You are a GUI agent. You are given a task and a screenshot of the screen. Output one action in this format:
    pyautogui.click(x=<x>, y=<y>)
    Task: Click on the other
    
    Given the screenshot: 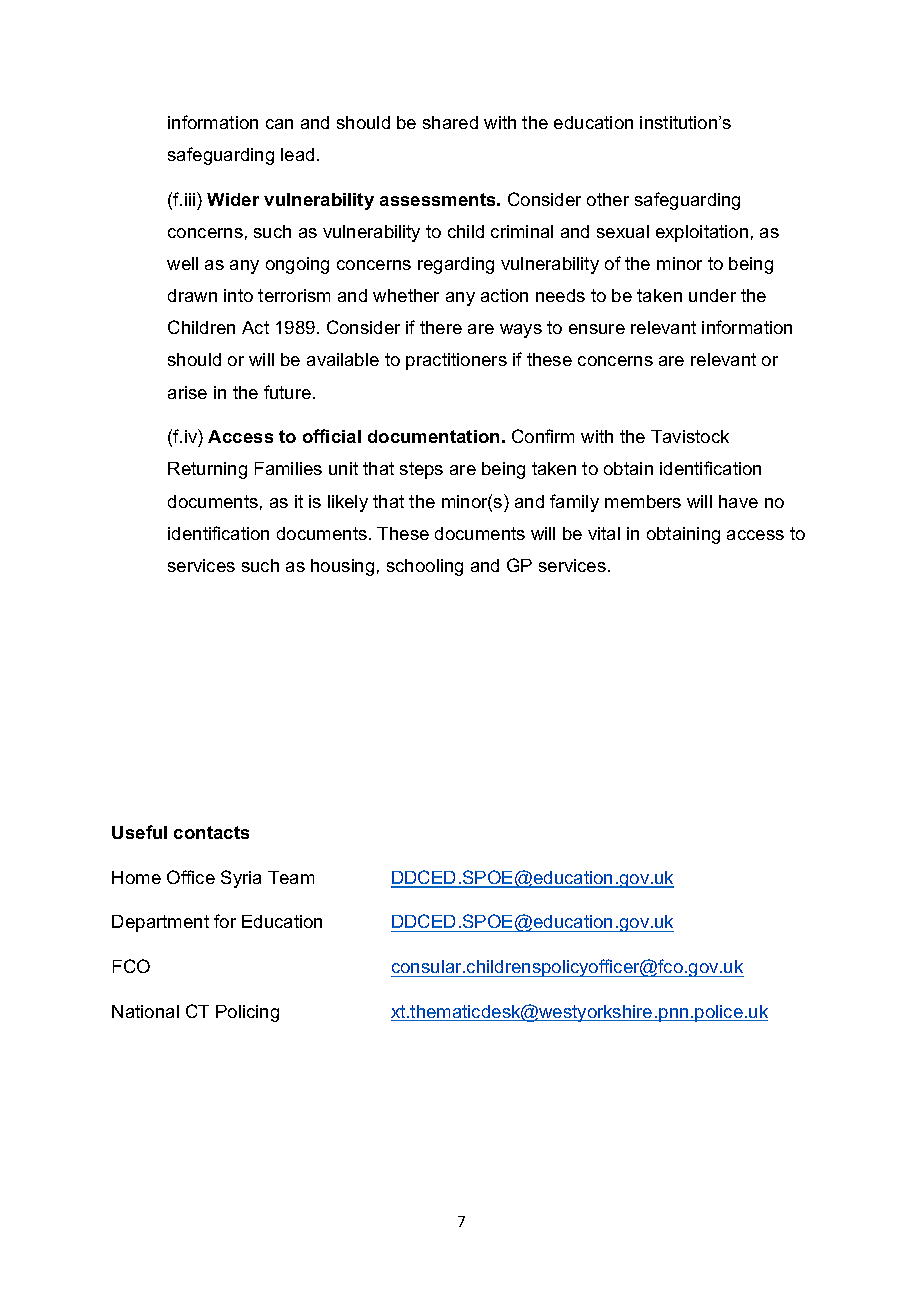 What is the action you would take?
    pyautogui.click(x=608, y=199)
